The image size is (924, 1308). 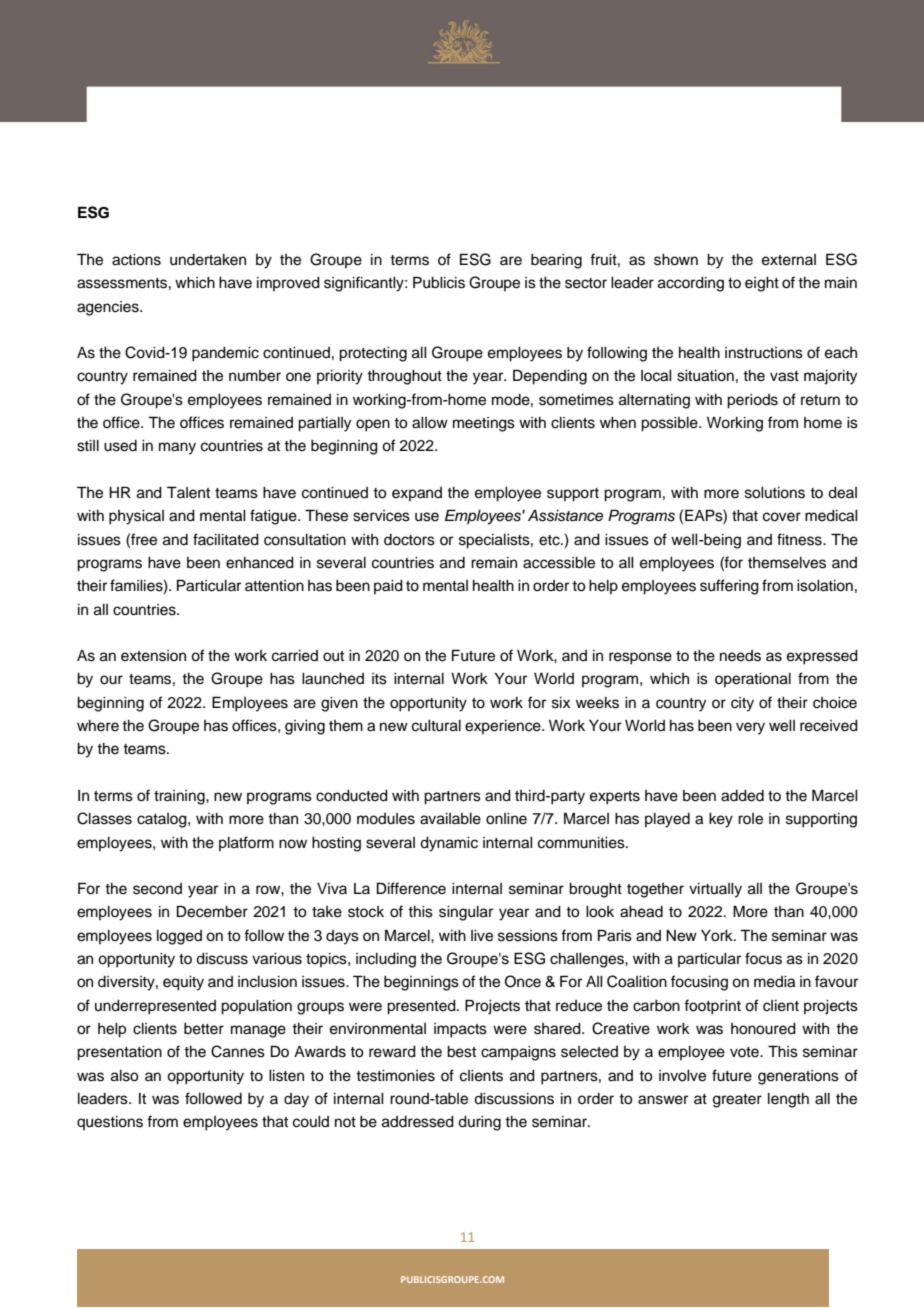 I want to click on actions, so click(x=136, y=260).
